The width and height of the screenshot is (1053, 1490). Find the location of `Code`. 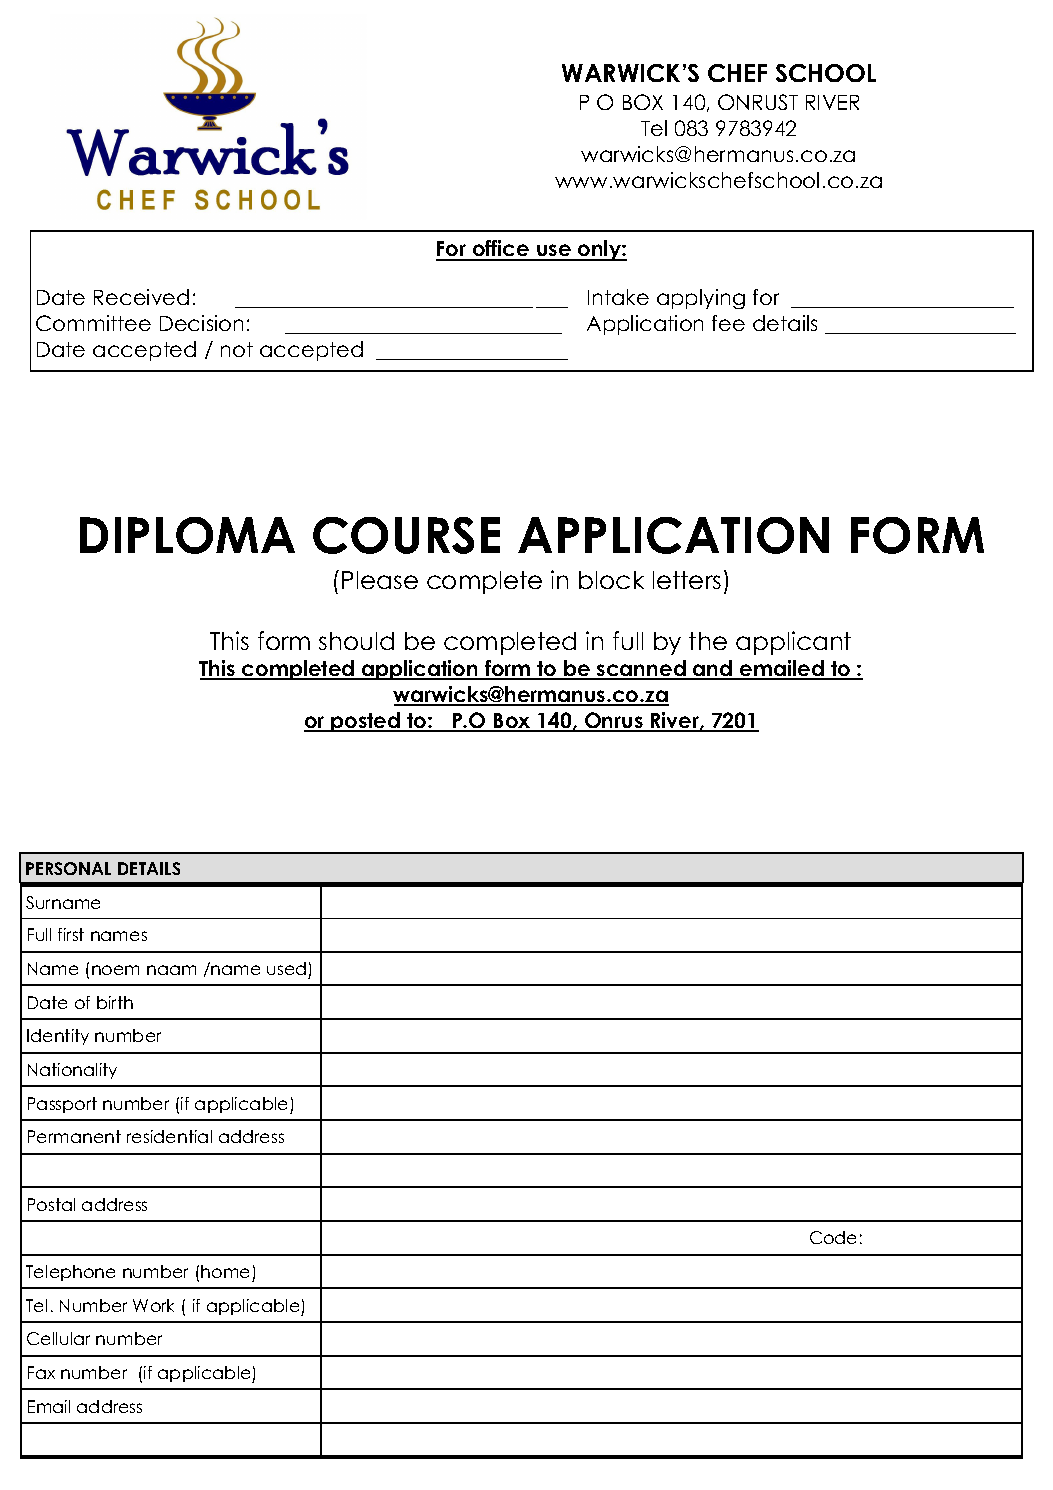

Code is located at coordinates (833, 1237).
